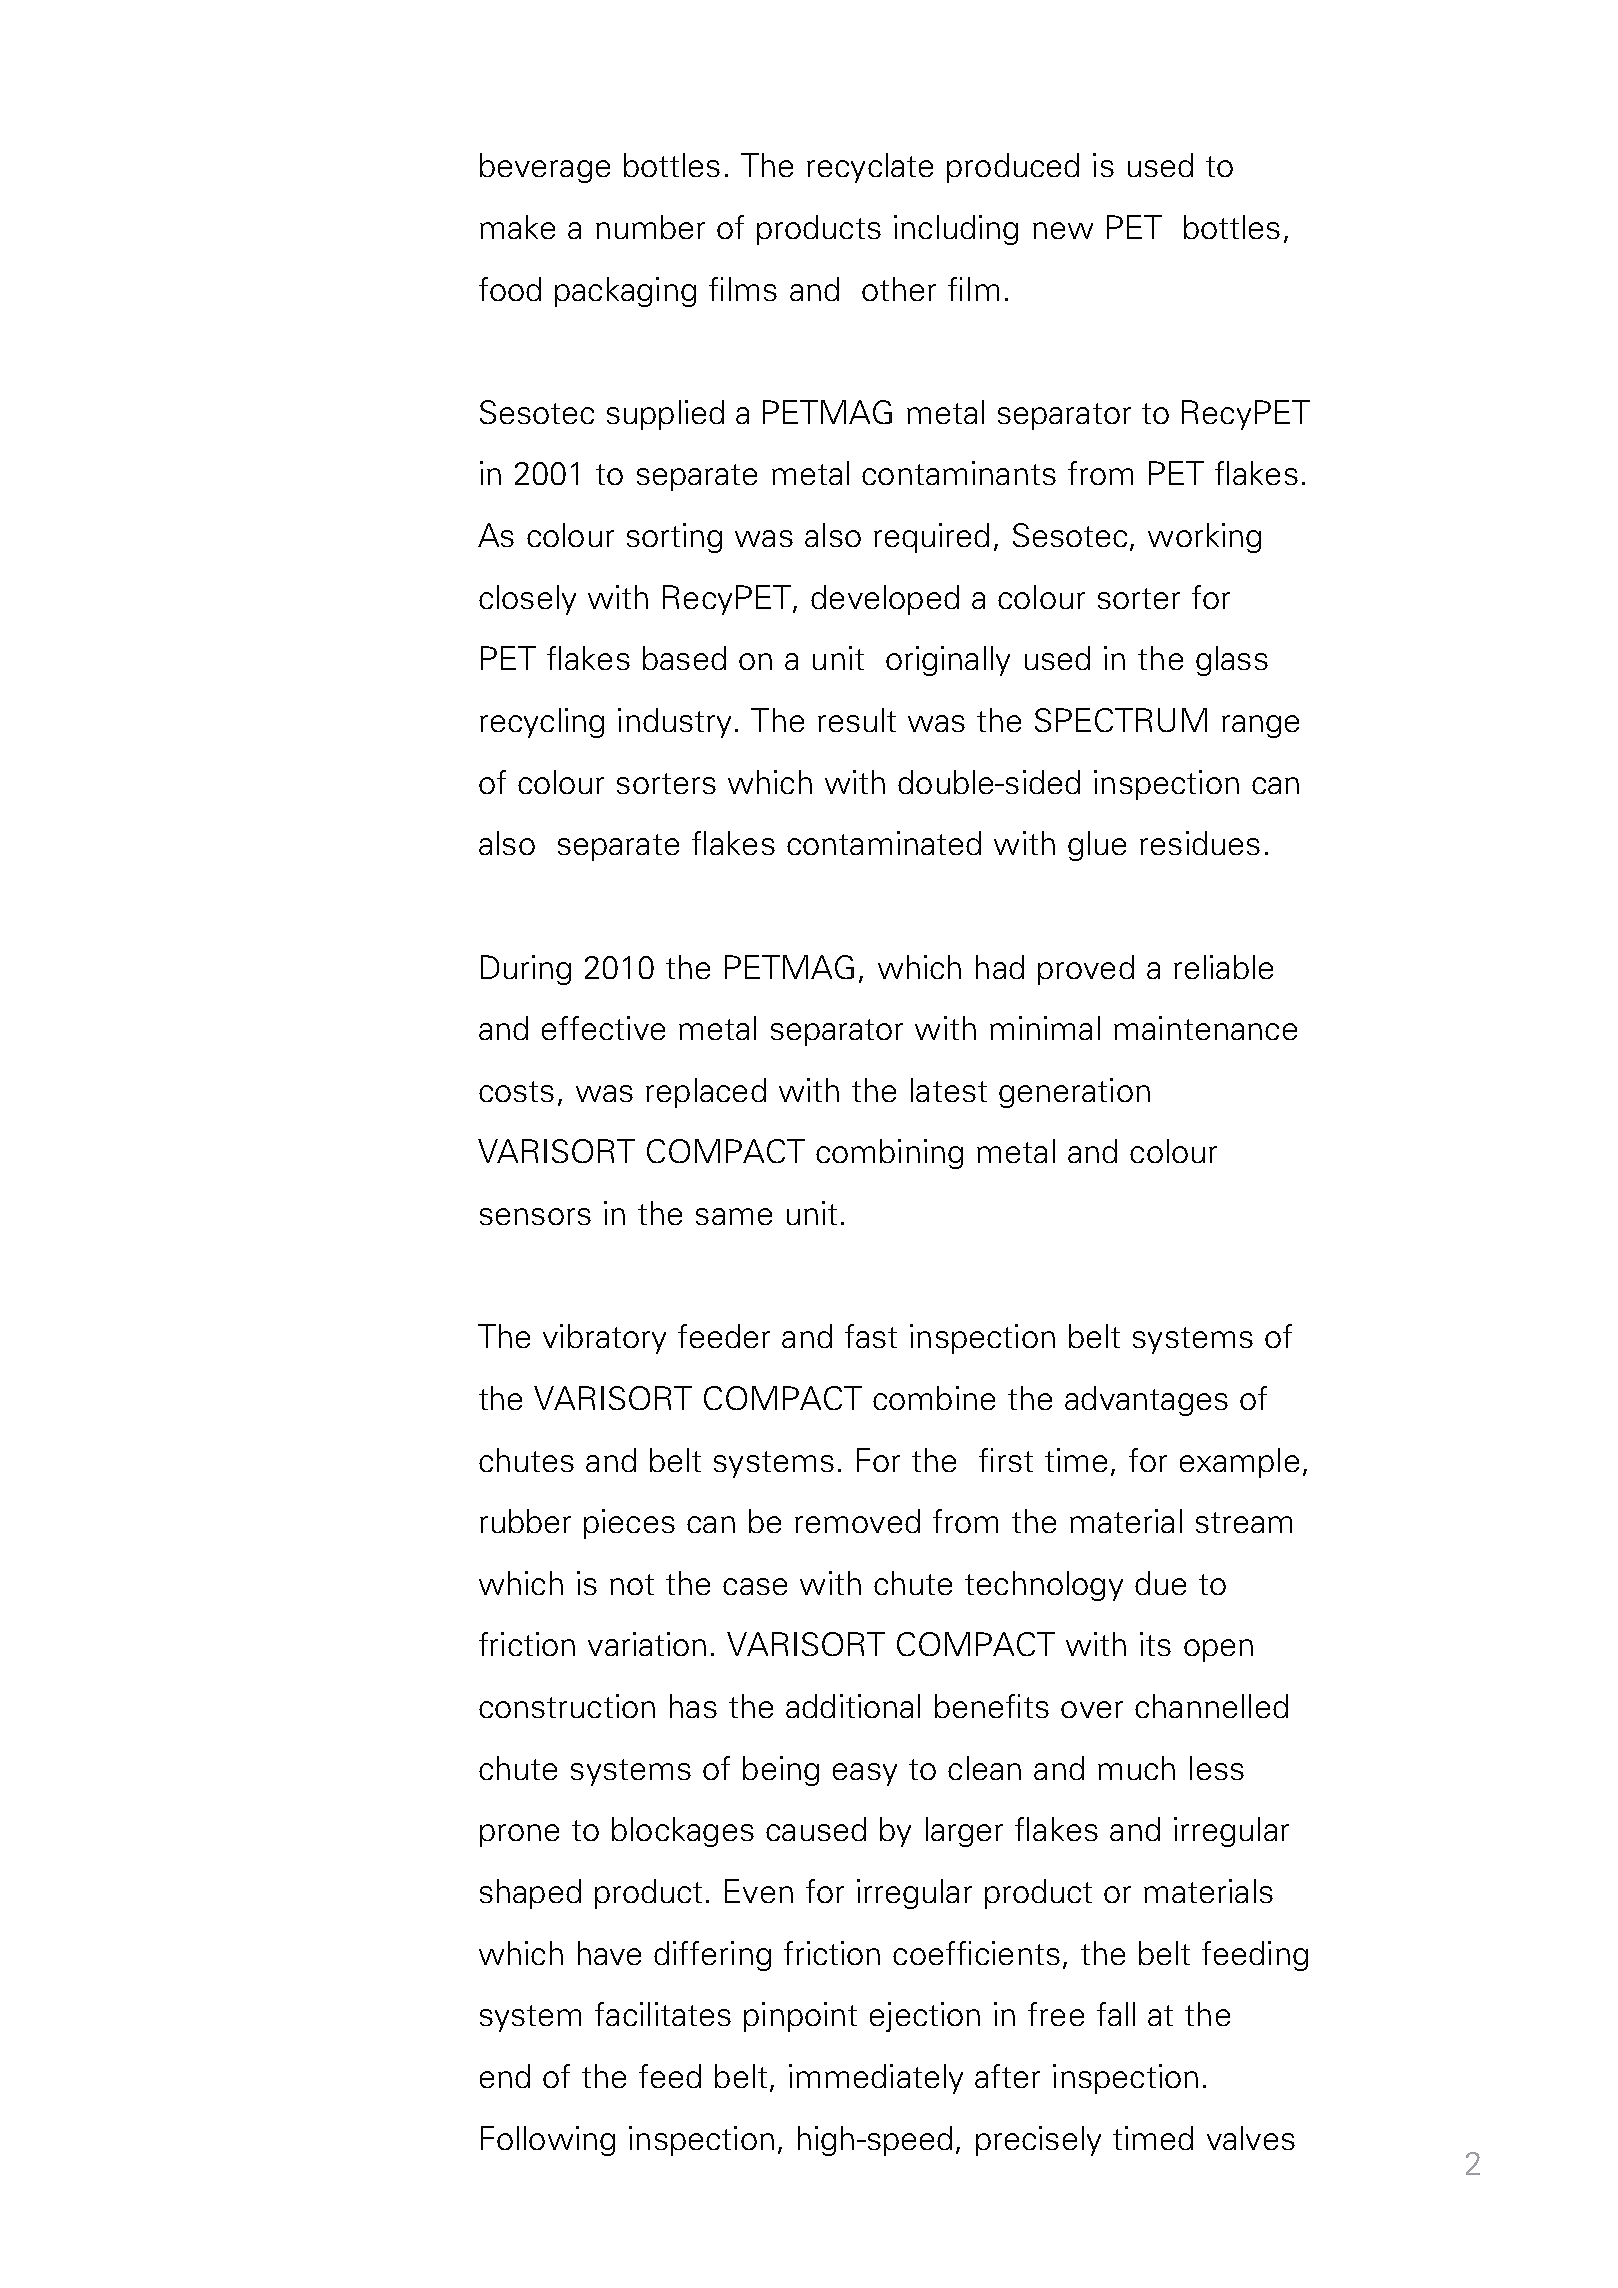 Image resolution: width=1618 pixels, height=2288 pixels. Describe the element at coordinates (857, 720) in the screenshot. I see `result` at that location.
